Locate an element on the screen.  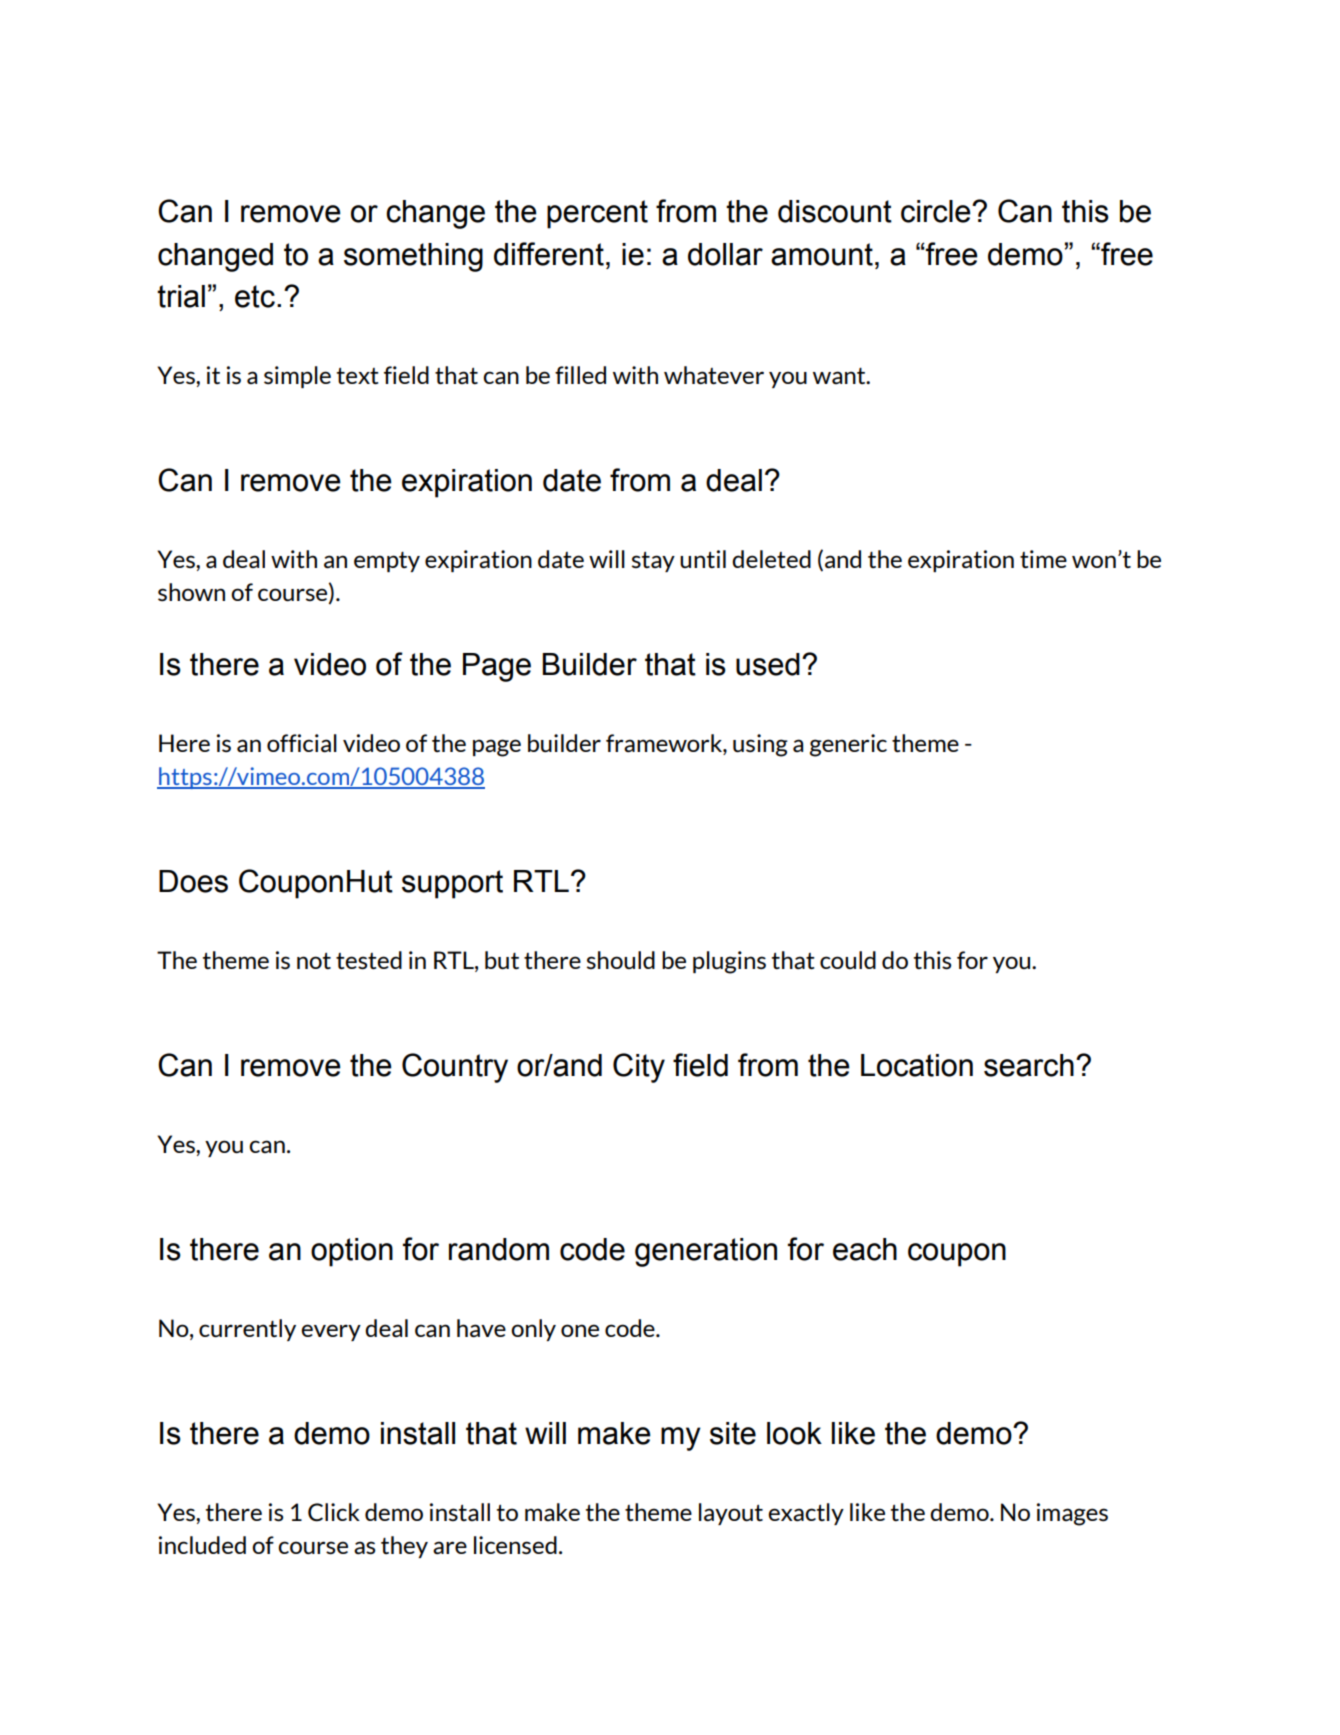
circle is located at coordinates (937, 211).
